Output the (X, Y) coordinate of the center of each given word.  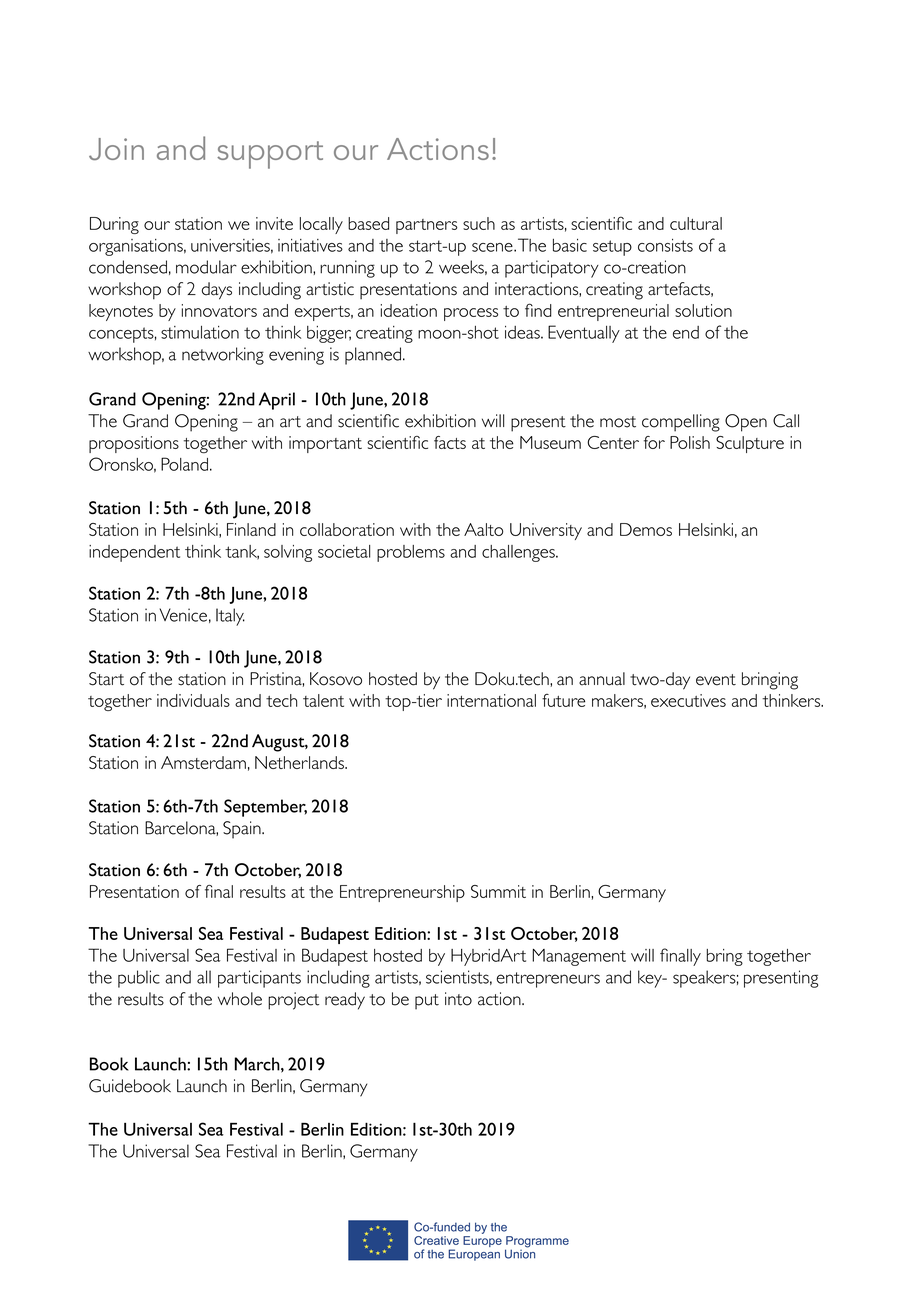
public (139, 979)
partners (427, 226)
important (325, 444)
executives (688, 700)
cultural (696, 223)
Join (116, 149)
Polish (690, 442)
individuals (193, 700)
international (491, 700)
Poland (184, 464)
